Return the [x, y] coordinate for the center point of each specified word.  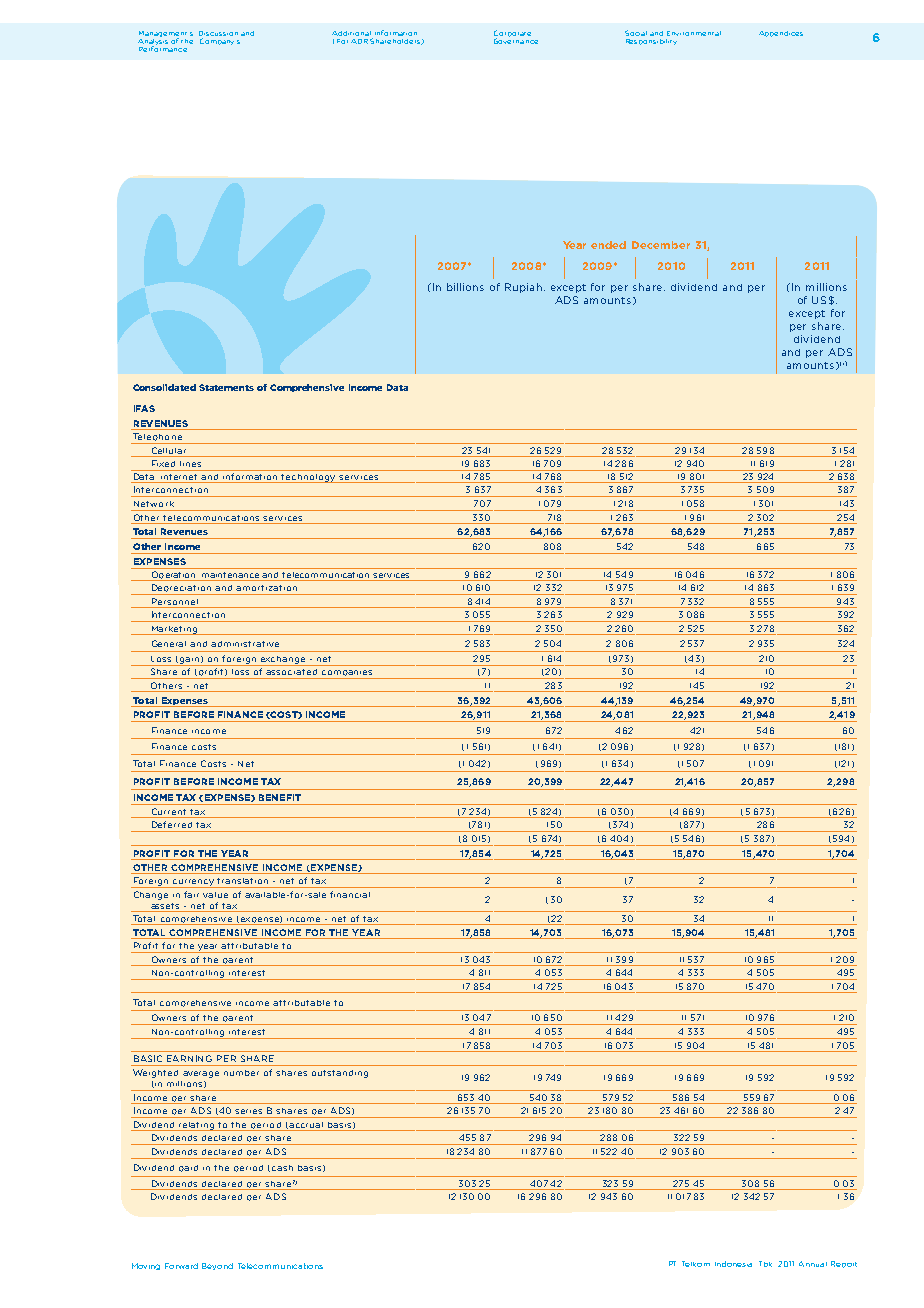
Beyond [217, 1266]
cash [282, 1168]
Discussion [218, 35]
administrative [245, 644]
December [661, 245]
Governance [516, 40]
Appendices [781, 34]
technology [309, 478]
